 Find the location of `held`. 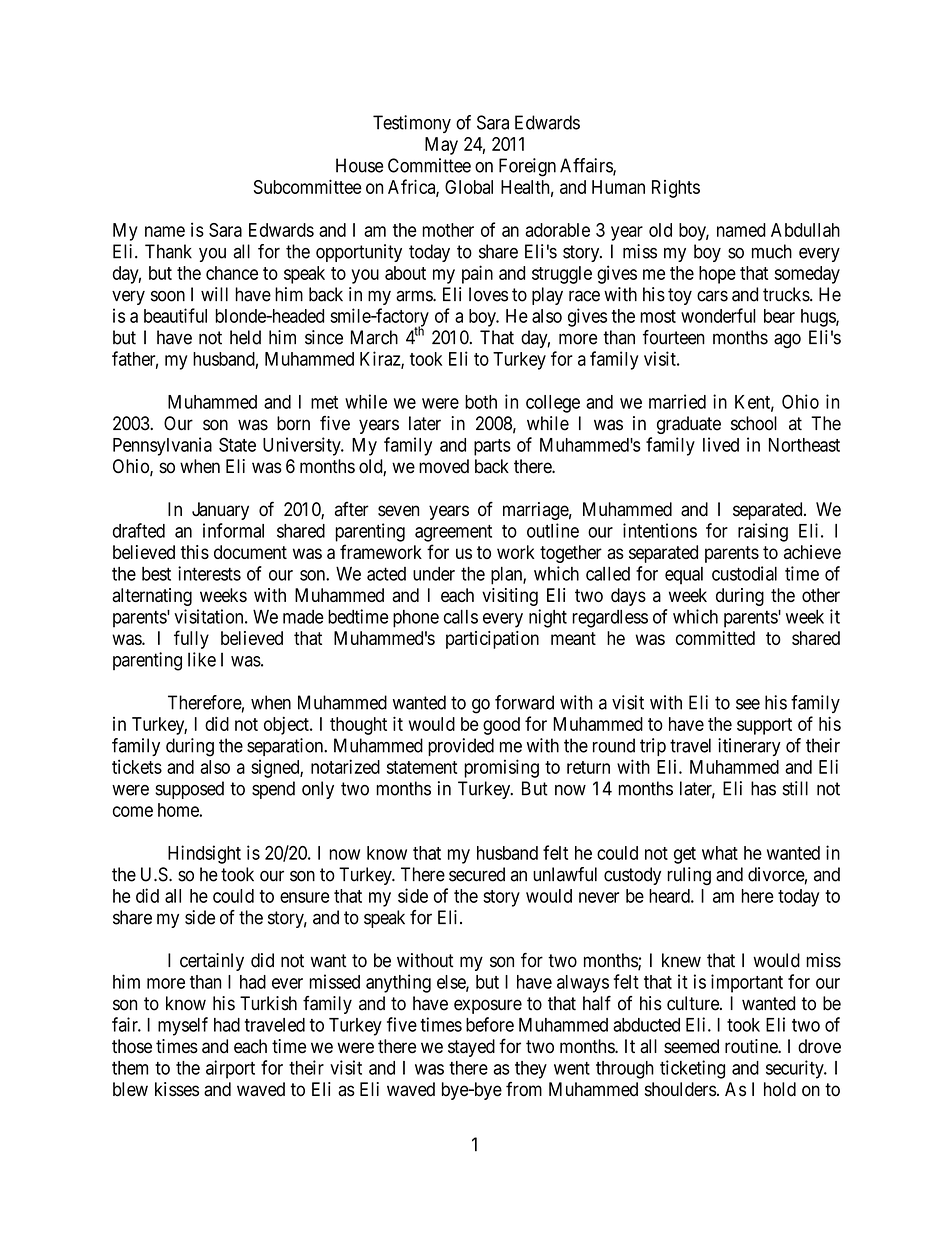

held is located at coordinates (245, 337).
